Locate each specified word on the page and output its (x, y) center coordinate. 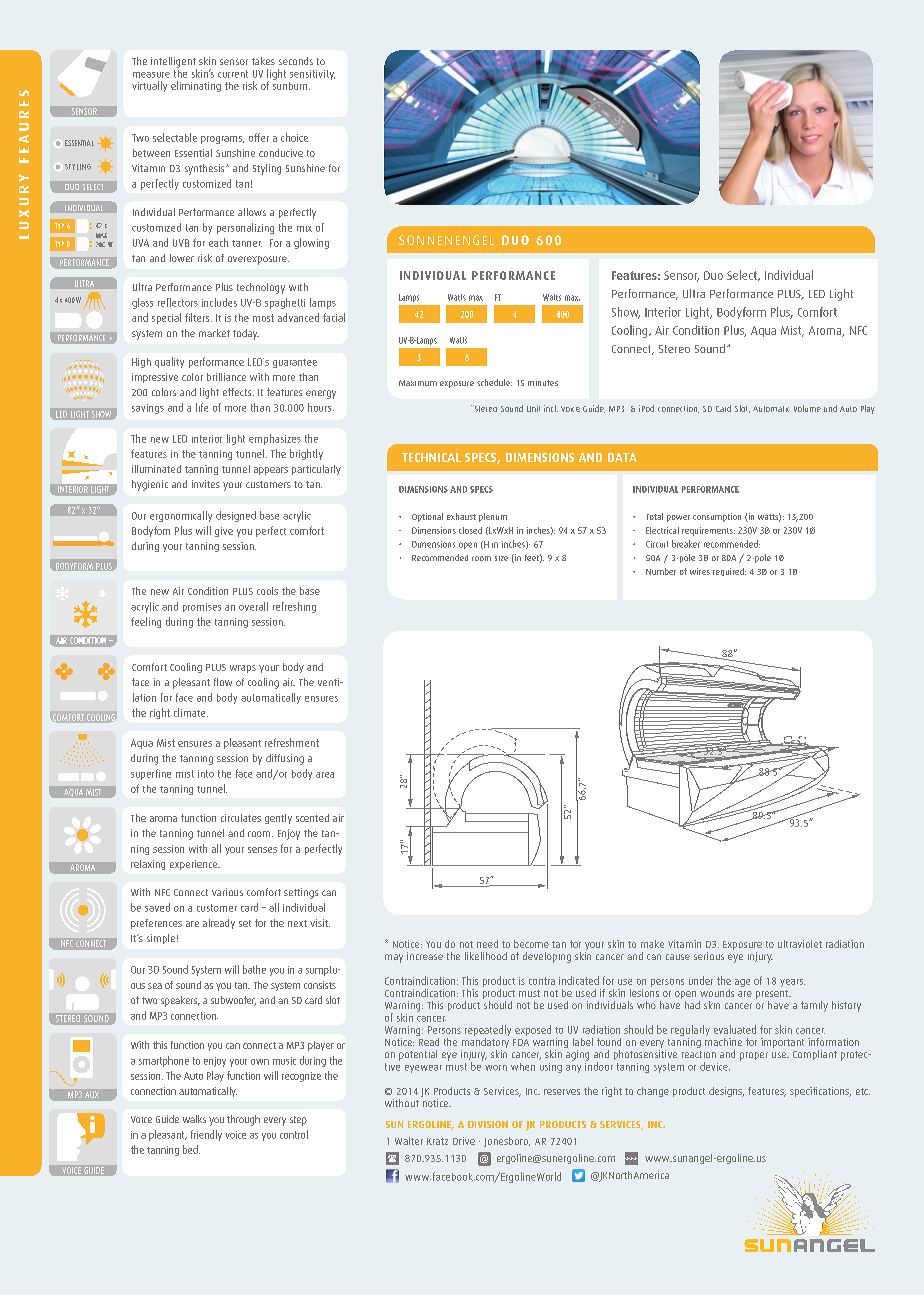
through (243, 1120)
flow (223, 682)
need (487, 944)
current (233, 74)
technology (261, 288)
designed (236, 516)
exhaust (461, 516)
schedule (494, 382)
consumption (717, 517)
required (729, 572)
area (325, 775)
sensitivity (312, 75)
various (227, 892)
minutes (543, 383)
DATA (622, 457)
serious (709, 956)
